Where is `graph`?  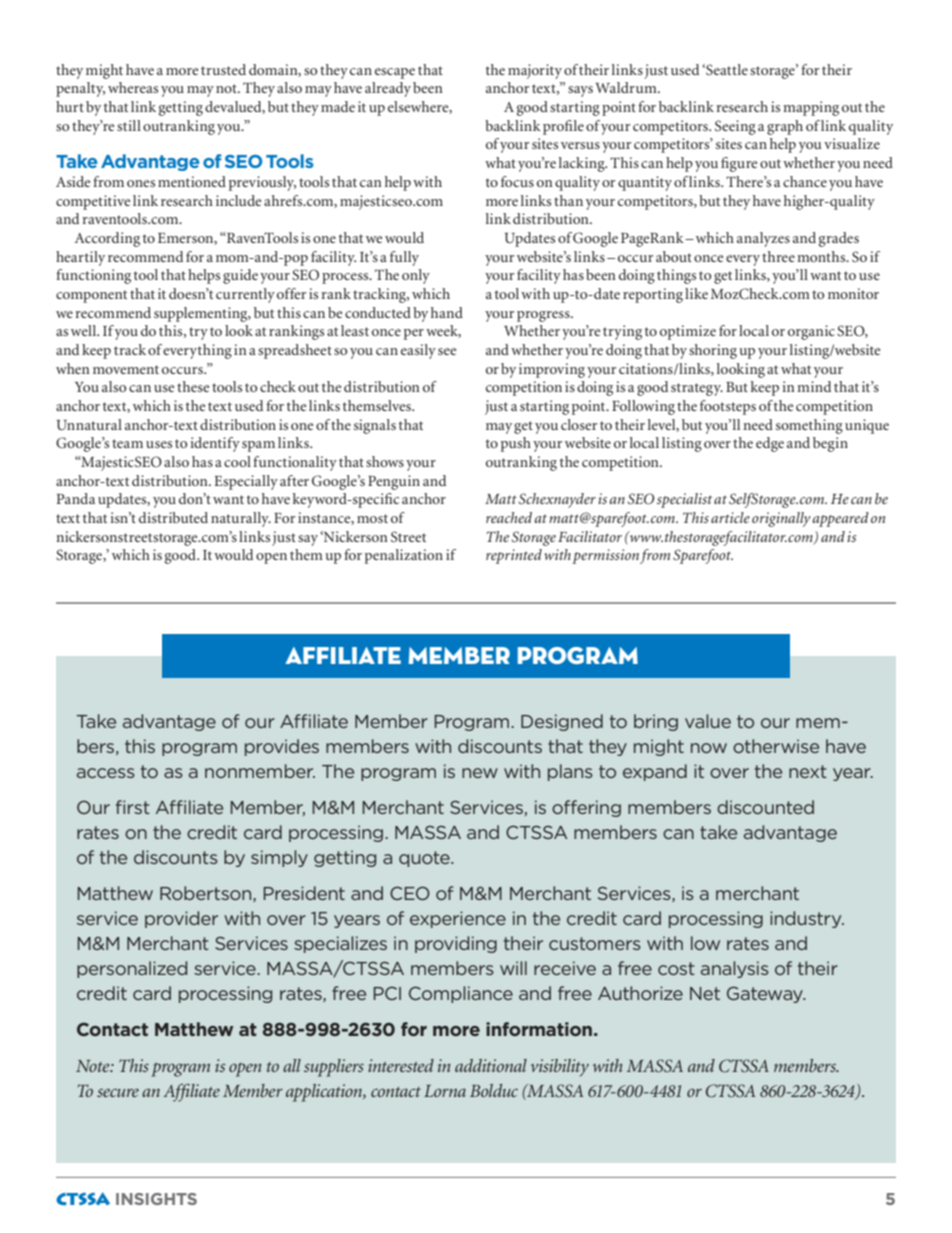
graph is located at coordinates (785, 127).
